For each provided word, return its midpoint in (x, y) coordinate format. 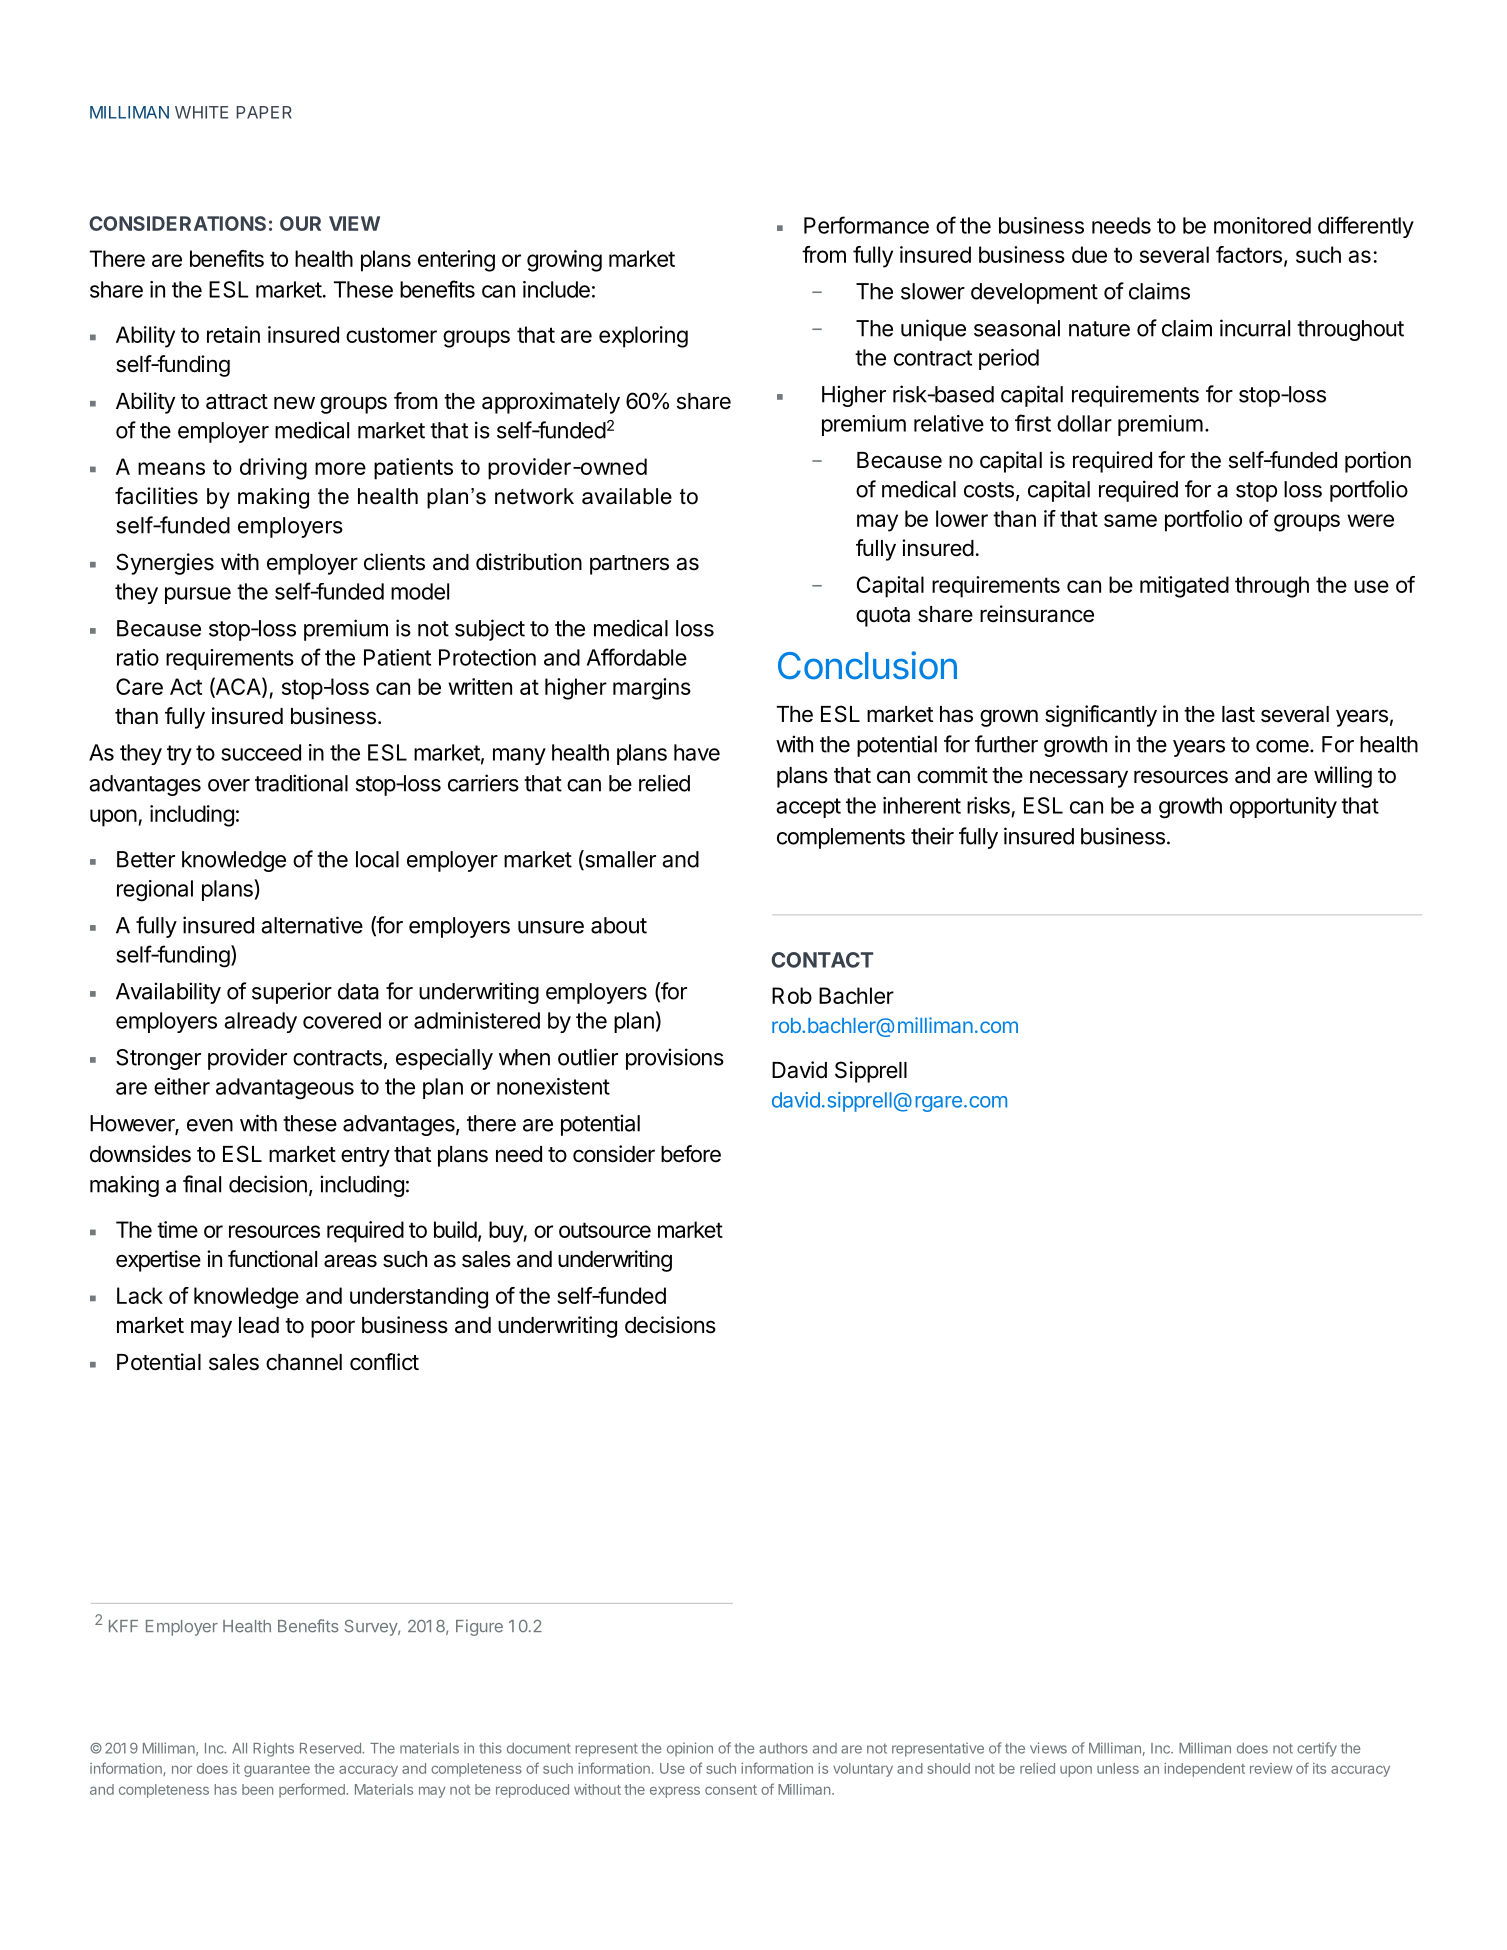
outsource (605, 1230)
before (691, 1154)
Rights (273, 1749)
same (1130, 520)
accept (808, 808)
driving (273, 469)
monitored (1262, 225)
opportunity (1283, 807)
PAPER (264, 112)
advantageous (285, 1089)
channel (304, 1362)
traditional (301, 783)
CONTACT (822, 960)
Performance (866, 225)
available (627, 496)
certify (1317, 1749)
